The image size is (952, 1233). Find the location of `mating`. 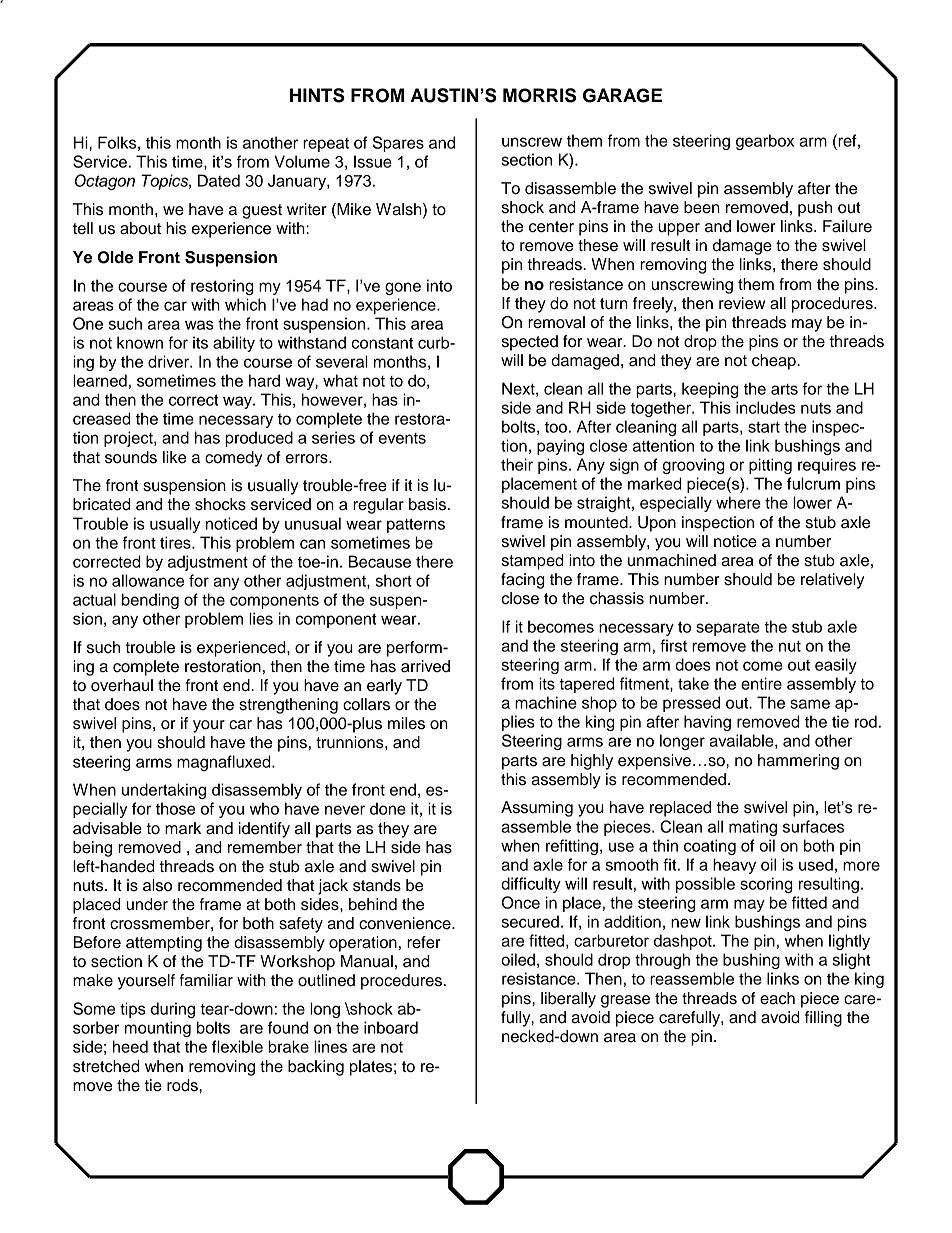

mating is located at coordinates (753, 828).
